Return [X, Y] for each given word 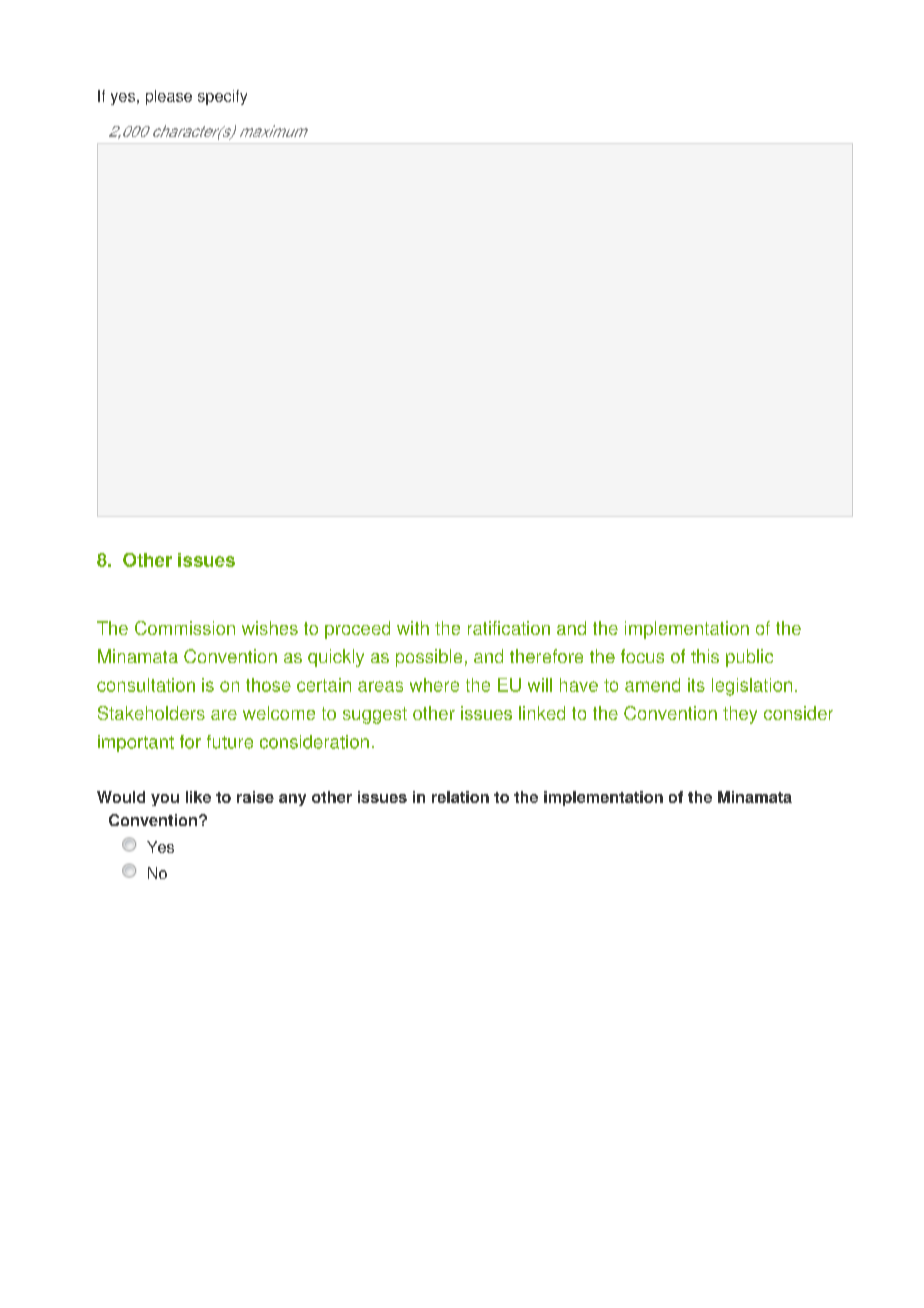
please [169, 97]
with [413, 628]
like [198, 797]
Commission [185, 628]
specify [222, 97]
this [705, 656]
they [740, 715]
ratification [509, 628]
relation [460, 797]
